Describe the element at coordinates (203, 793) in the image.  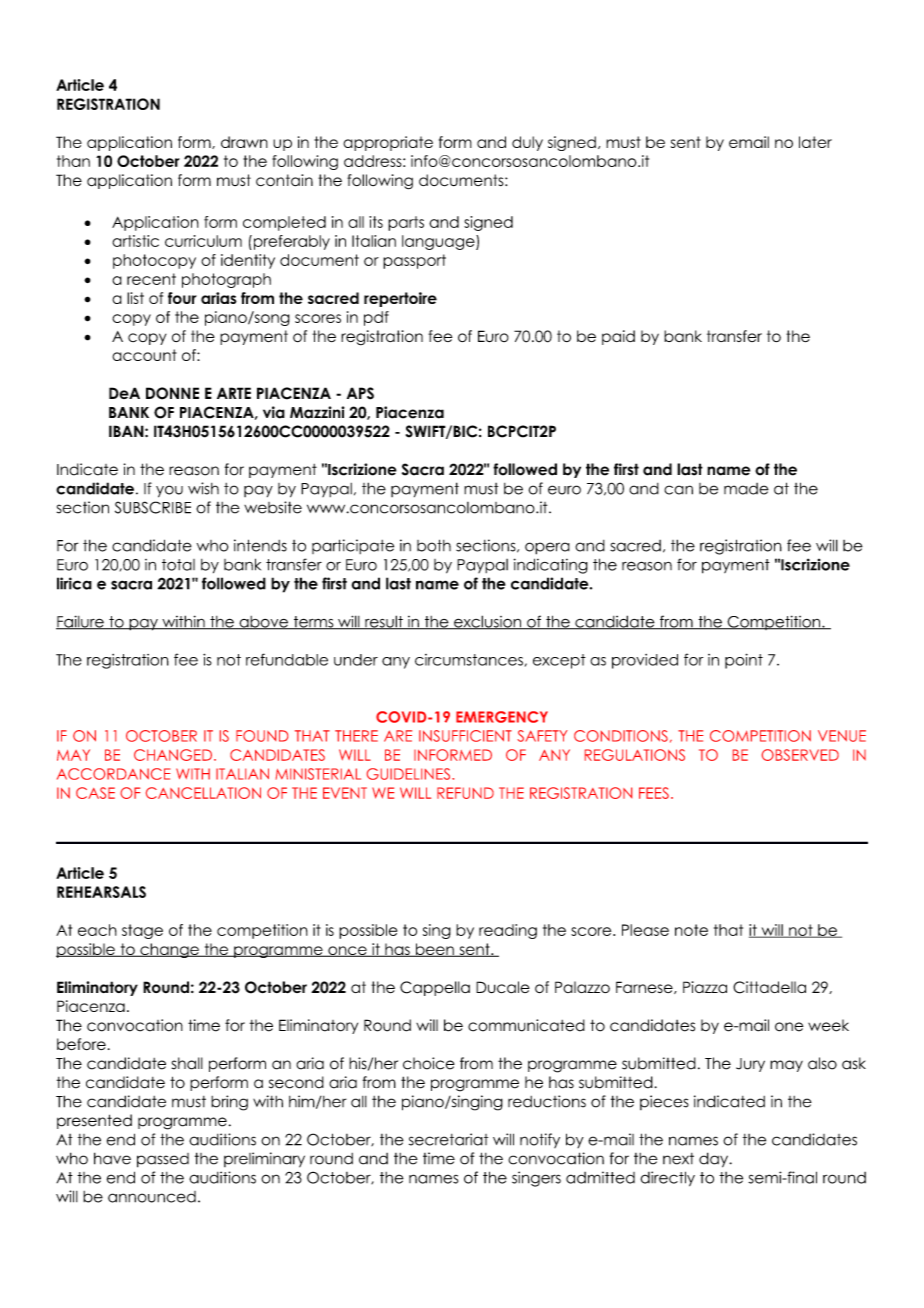
I see `CANCELLATION` at that location.
